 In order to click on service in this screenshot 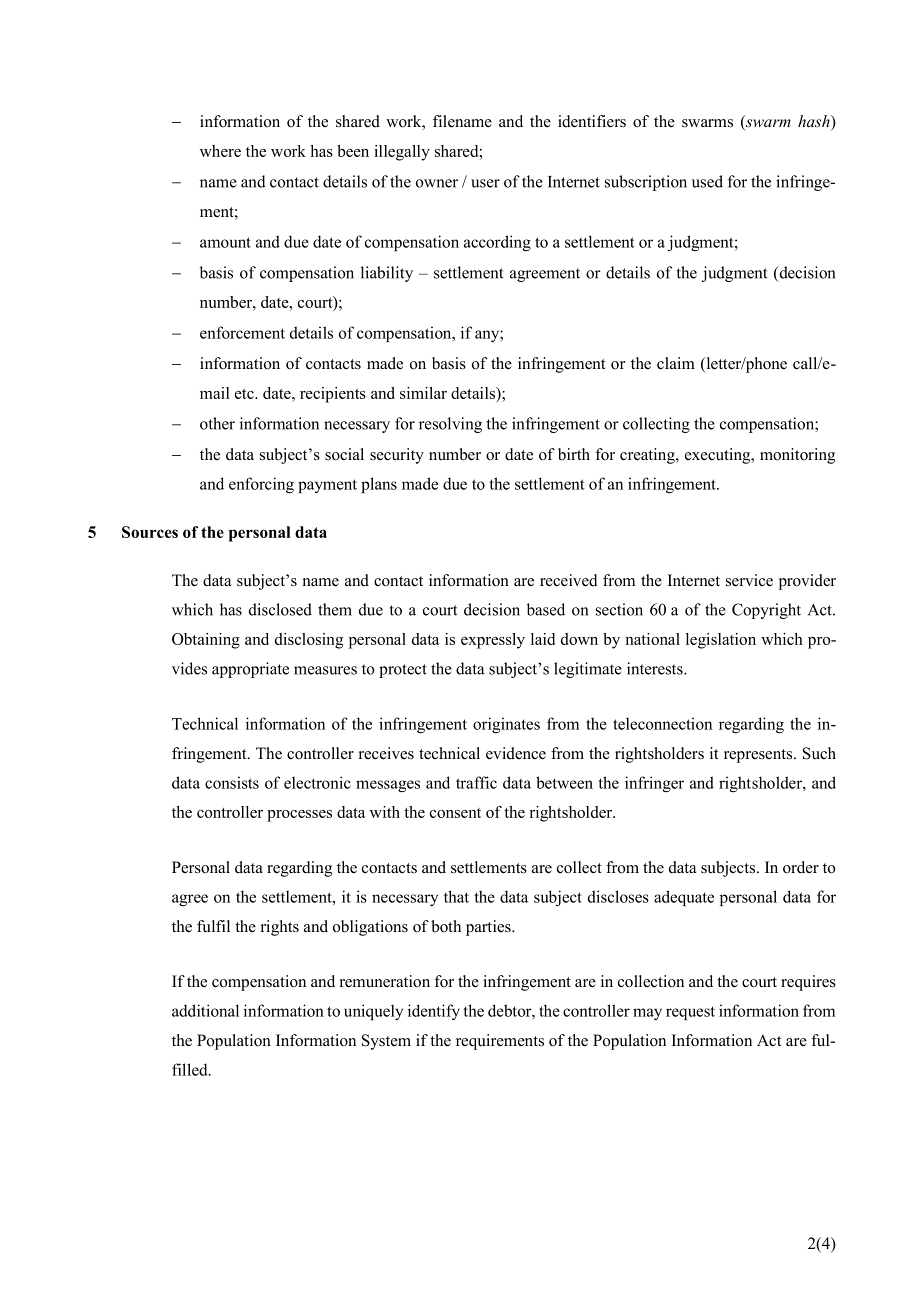, I will do `click(749, 580)`.
